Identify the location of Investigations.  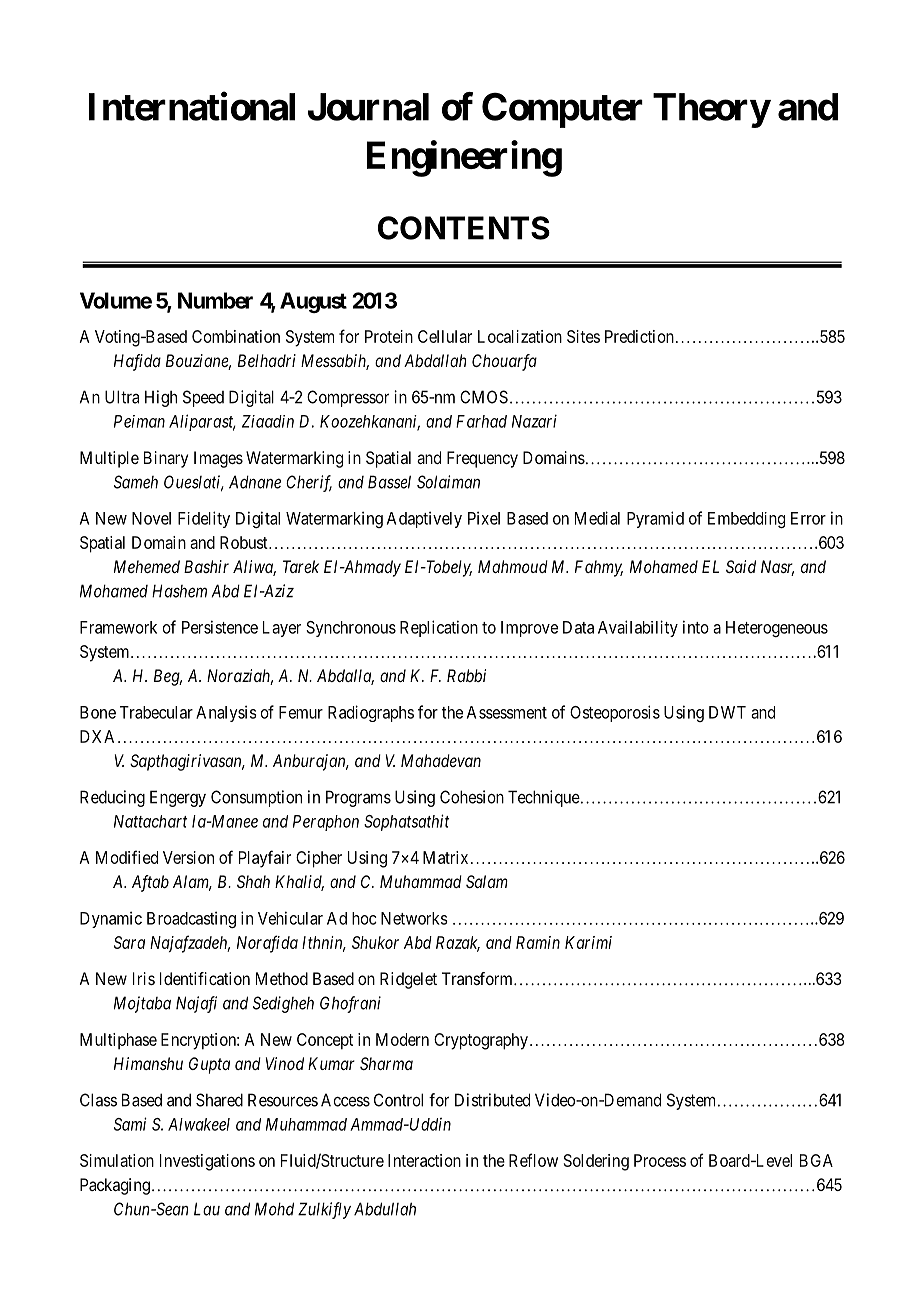
(207, 1162).
